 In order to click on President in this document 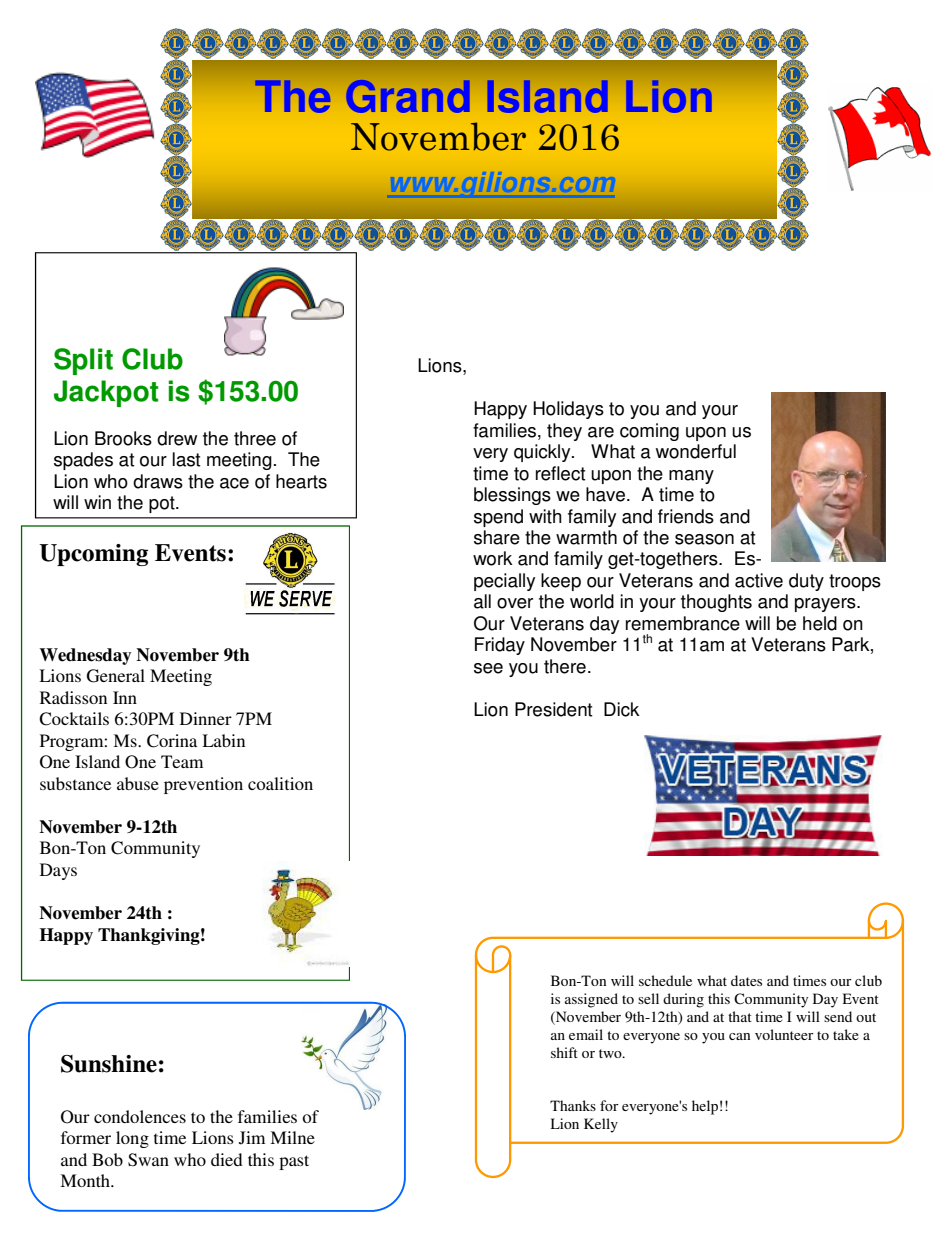, I will do `click(553, 709)`.
